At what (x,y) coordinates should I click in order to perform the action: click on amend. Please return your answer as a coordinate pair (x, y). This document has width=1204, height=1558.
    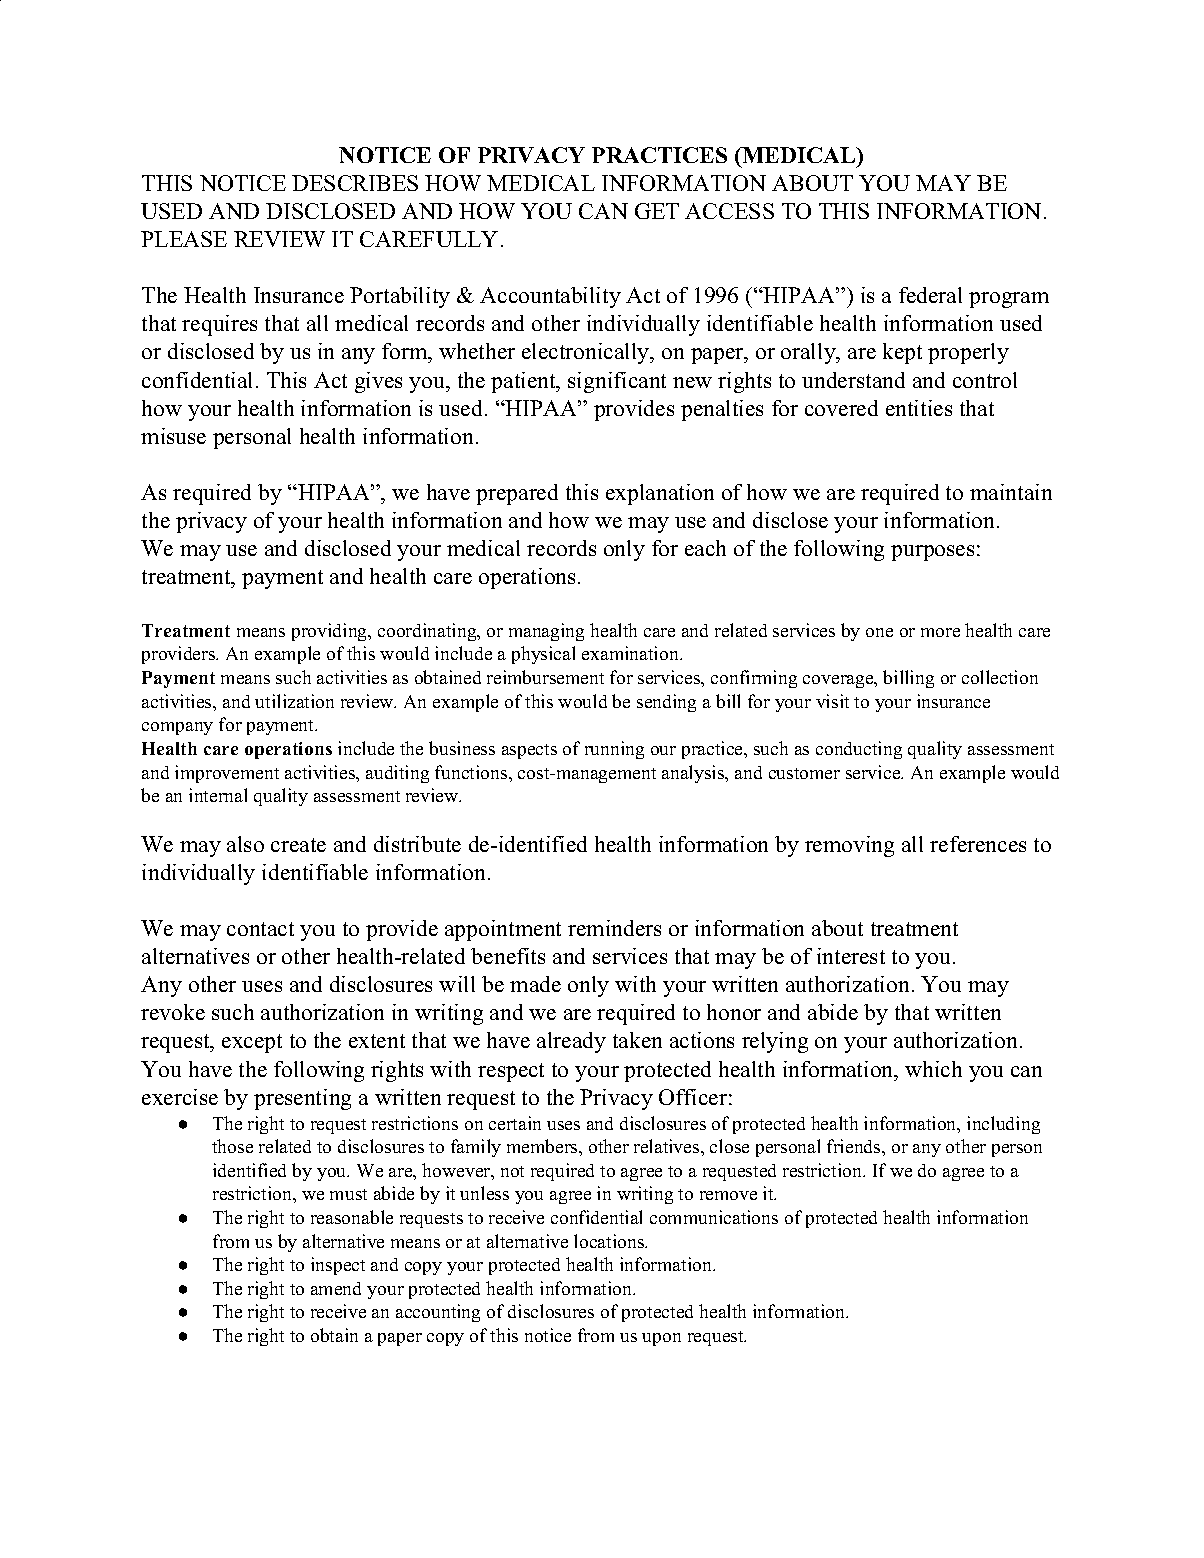
    Looking at the image, I should click on (336, 1288).
